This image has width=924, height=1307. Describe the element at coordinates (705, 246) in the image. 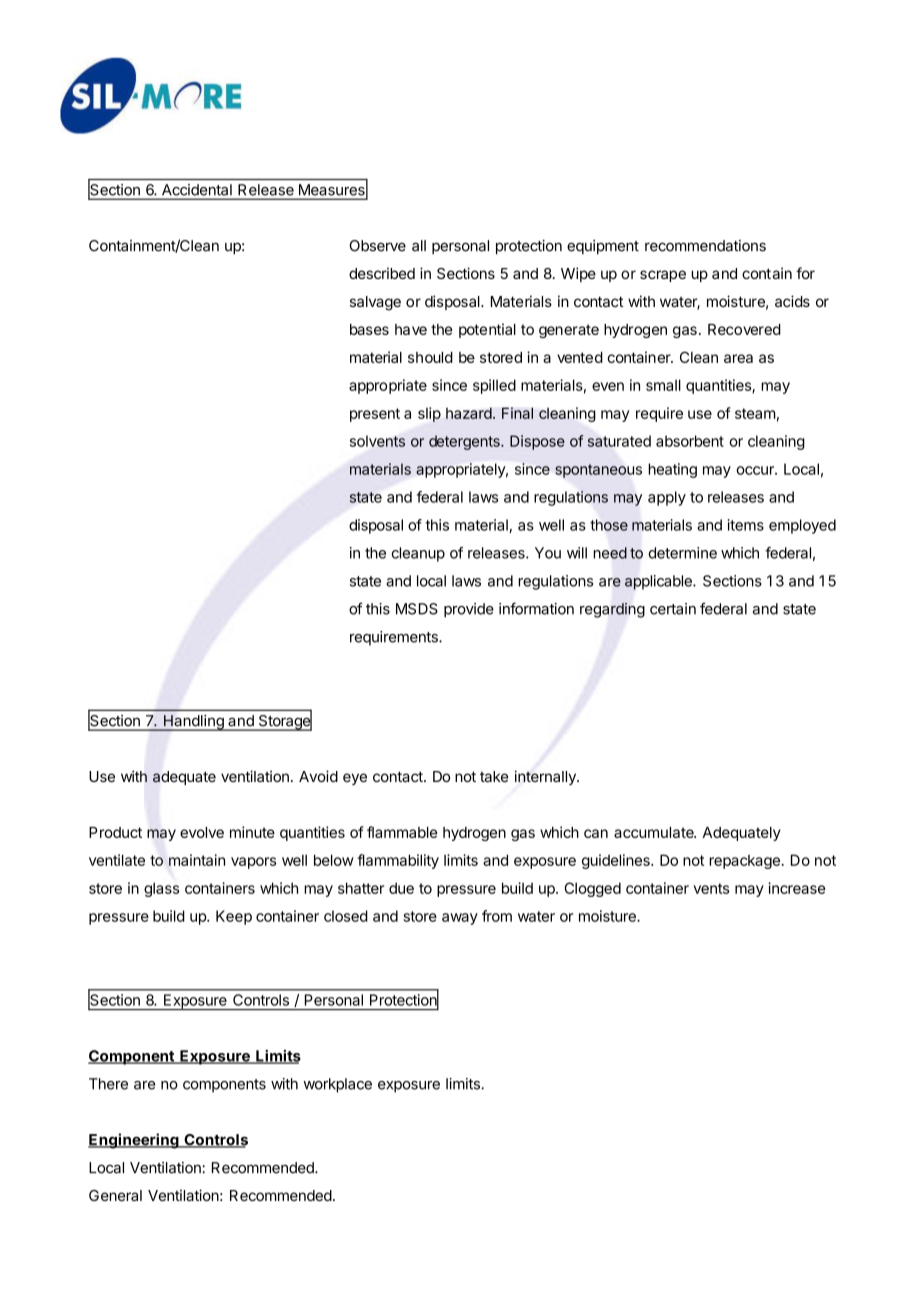

I see `recommendations` at that location.
